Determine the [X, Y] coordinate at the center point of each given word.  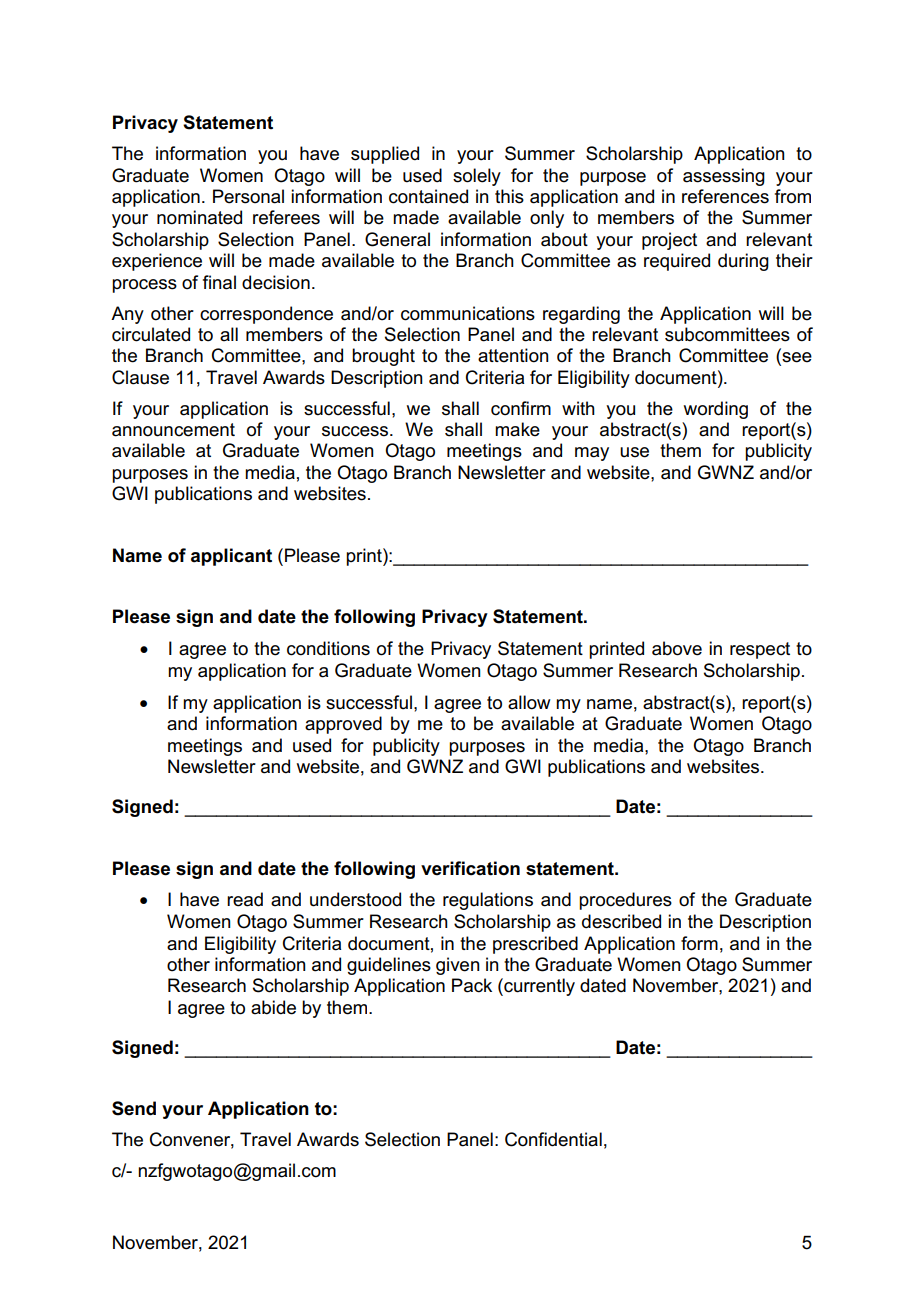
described [621, 921]
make [517, 429]
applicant [231, 557]
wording [716, 410]
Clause [140, 377]
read [245, 899]
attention [513, 355]
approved [343, 725]
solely [477, 177]
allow [529, 702]
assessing [724, 177]
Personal [248, 196]
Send [134, 1108]
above [677, 648]
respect [760, 650]
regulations [488, 901]
